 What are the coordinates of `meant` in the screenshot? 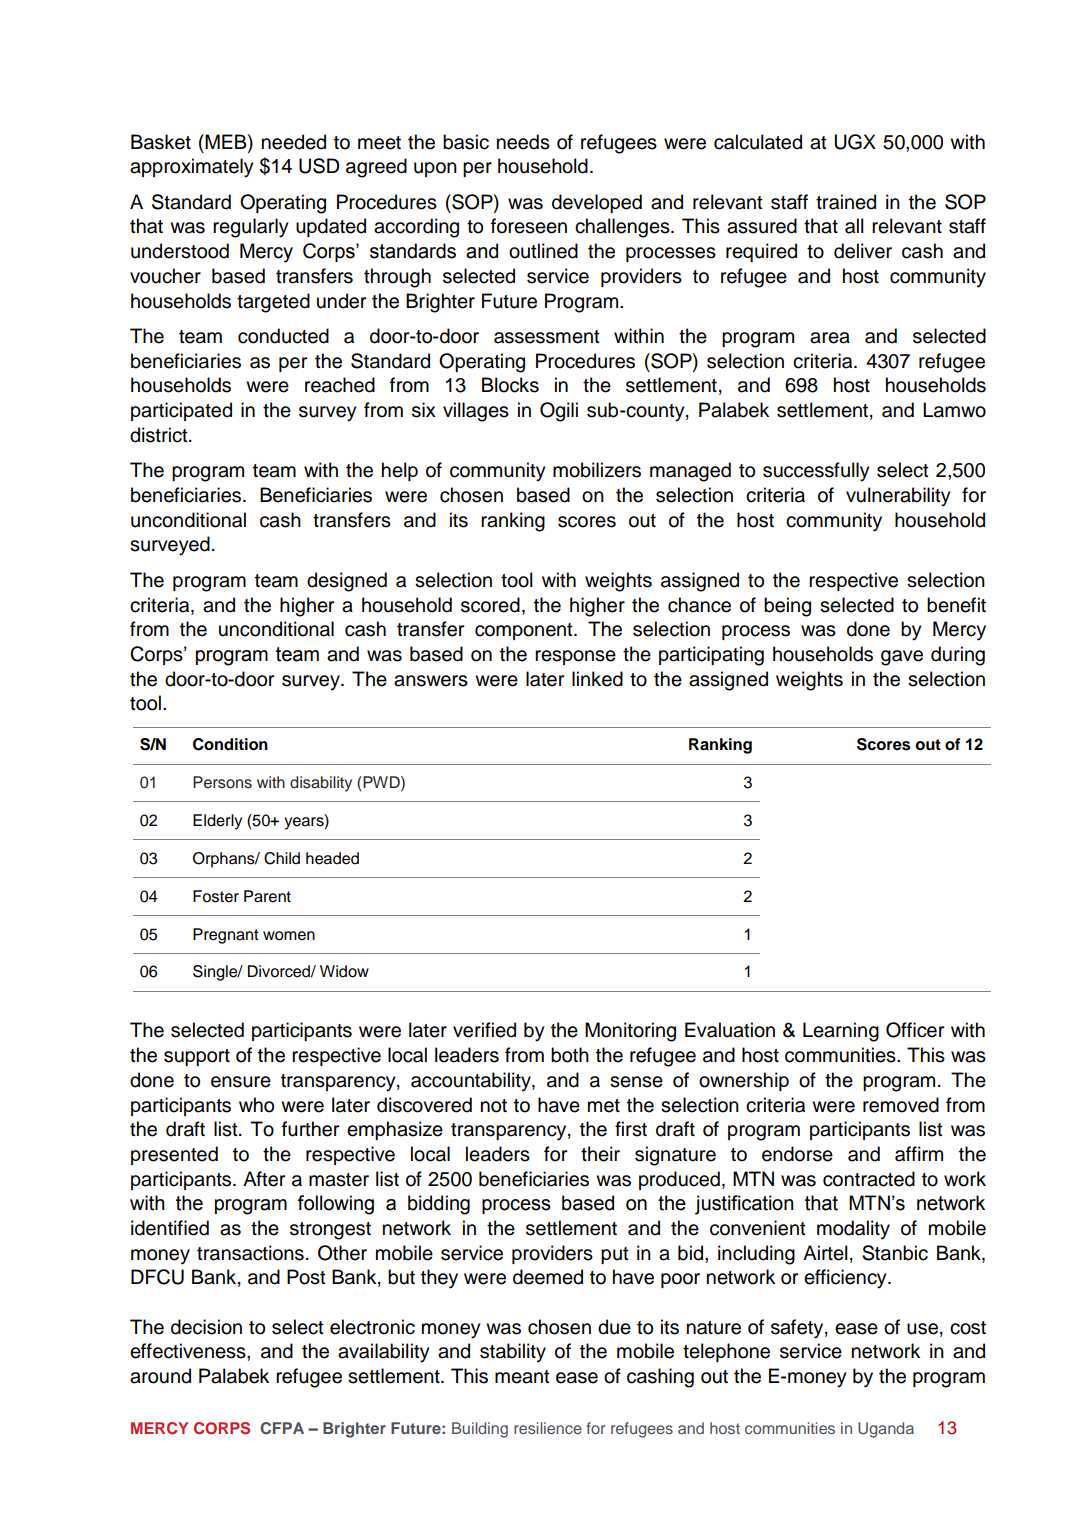 It's located at (522, 1377).
